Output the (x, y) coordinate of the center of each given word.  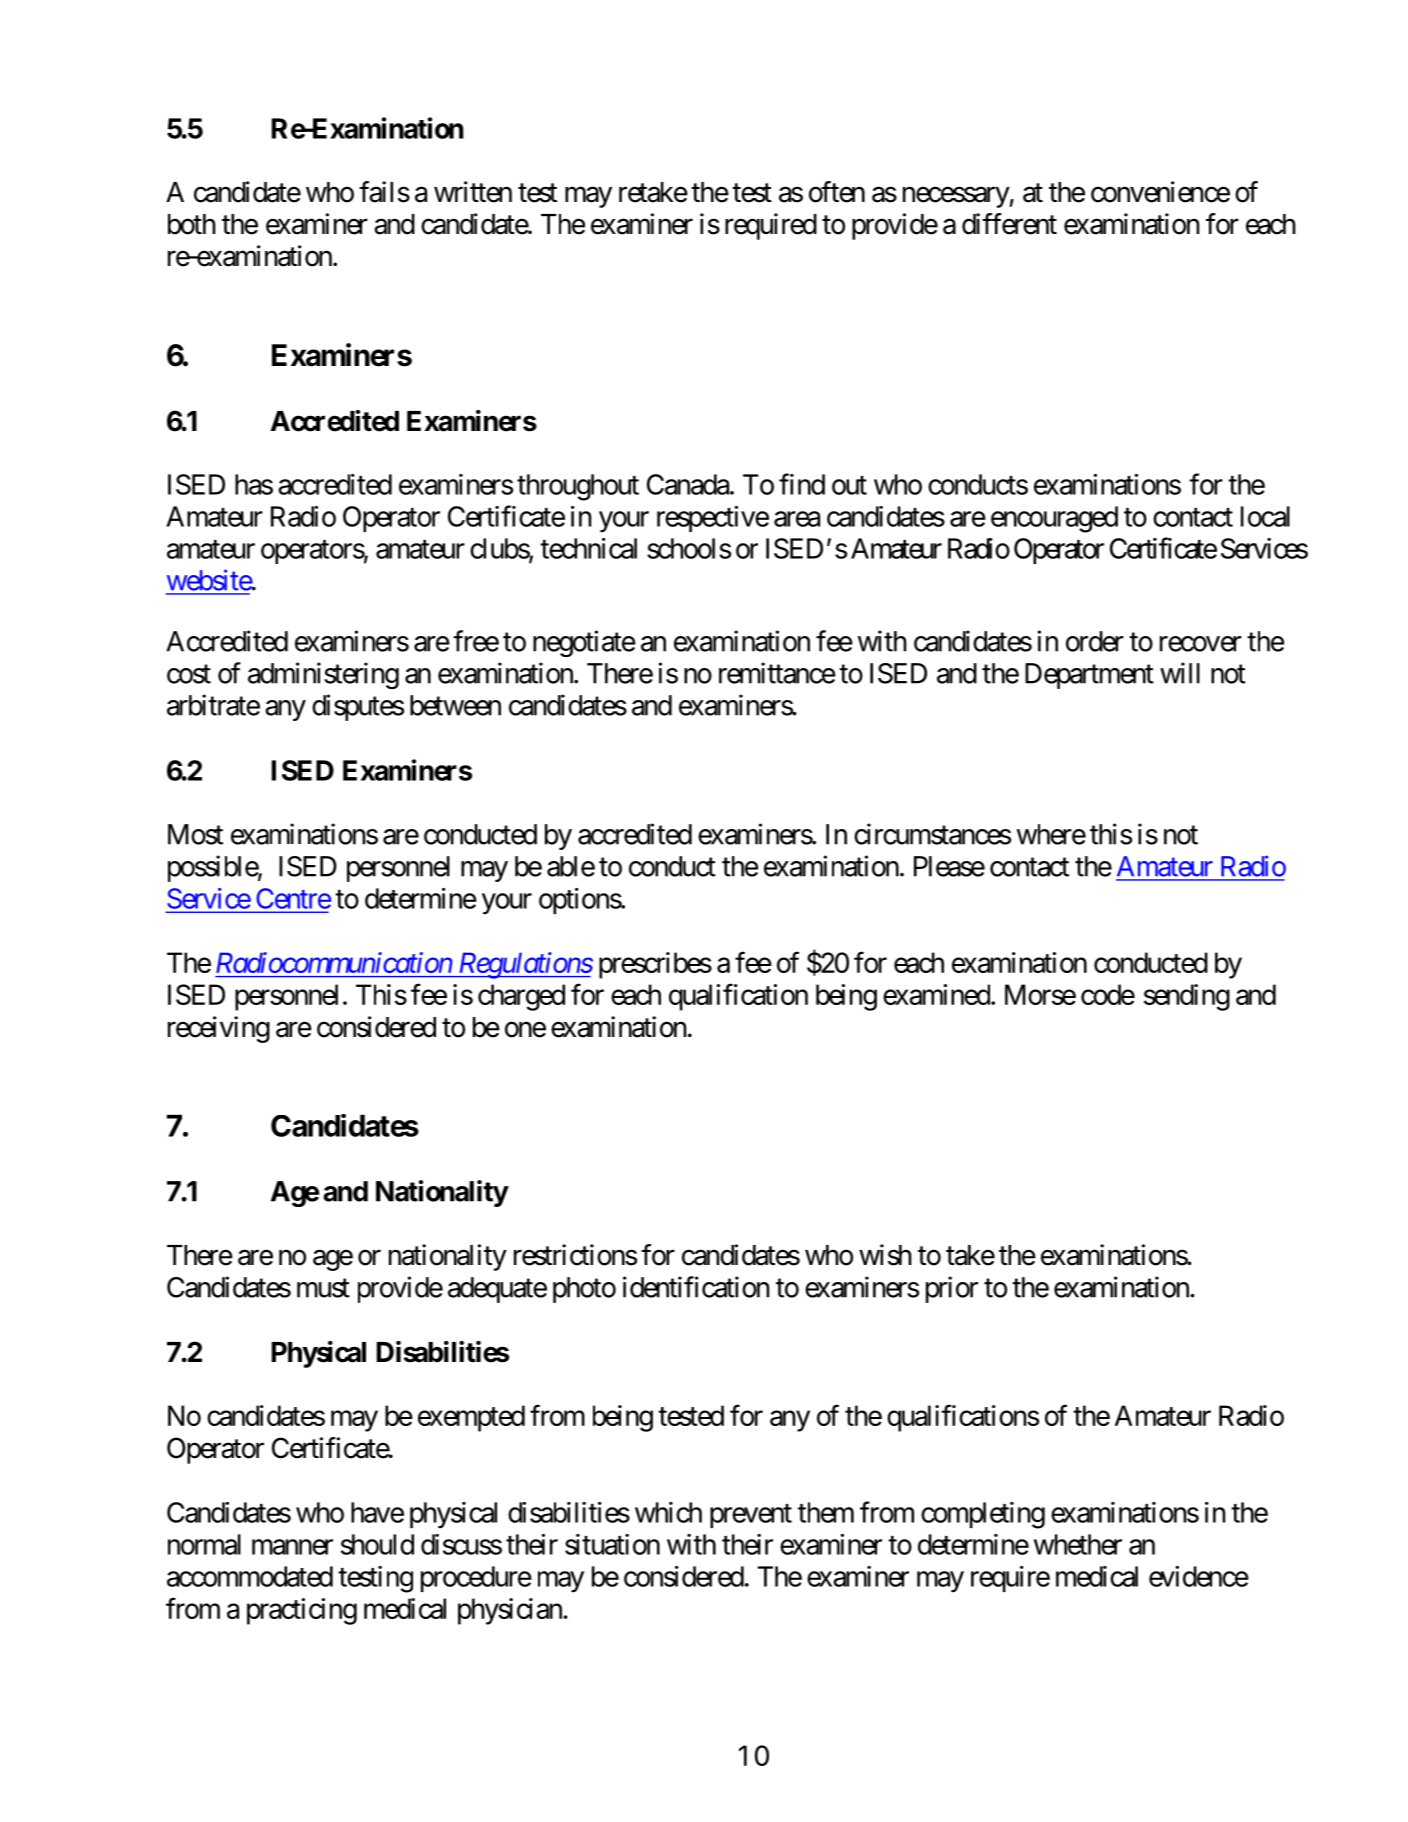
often (837, 192)
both (192, 224)
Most (195, 834)
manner (292, 1547)
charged (521, 997)
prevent (751, 1516)
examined (936, 994)
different (1009, 224)
